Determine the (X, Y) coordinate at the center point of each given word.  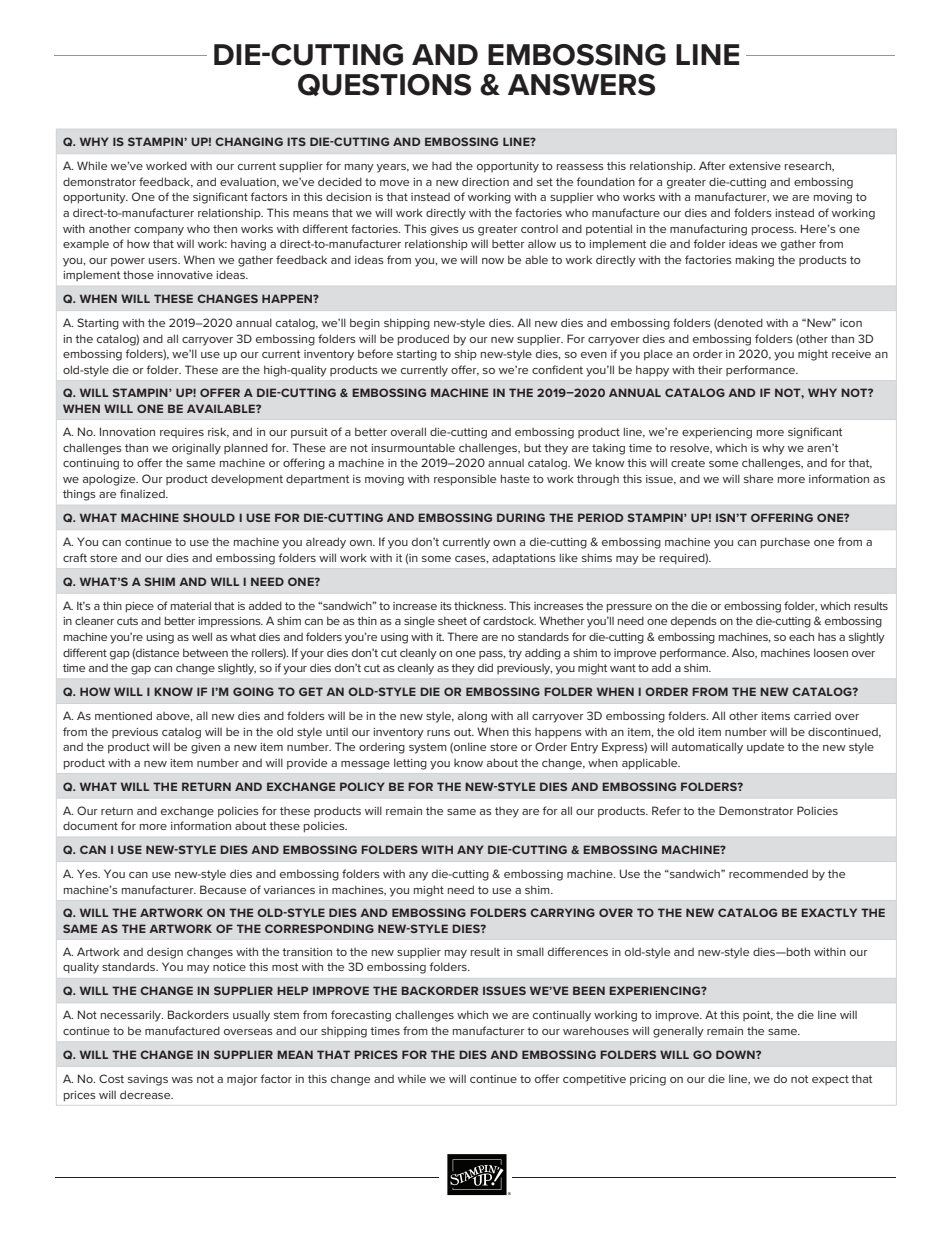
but (532, 448)
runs (438, 733)
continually (562, 1016)
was (182, 1080)
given (205, 748)
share (758, 478)
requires (182, 433)
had (442, 165)
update (765, 748)
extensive (755, 166)
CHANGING (249, 141)
